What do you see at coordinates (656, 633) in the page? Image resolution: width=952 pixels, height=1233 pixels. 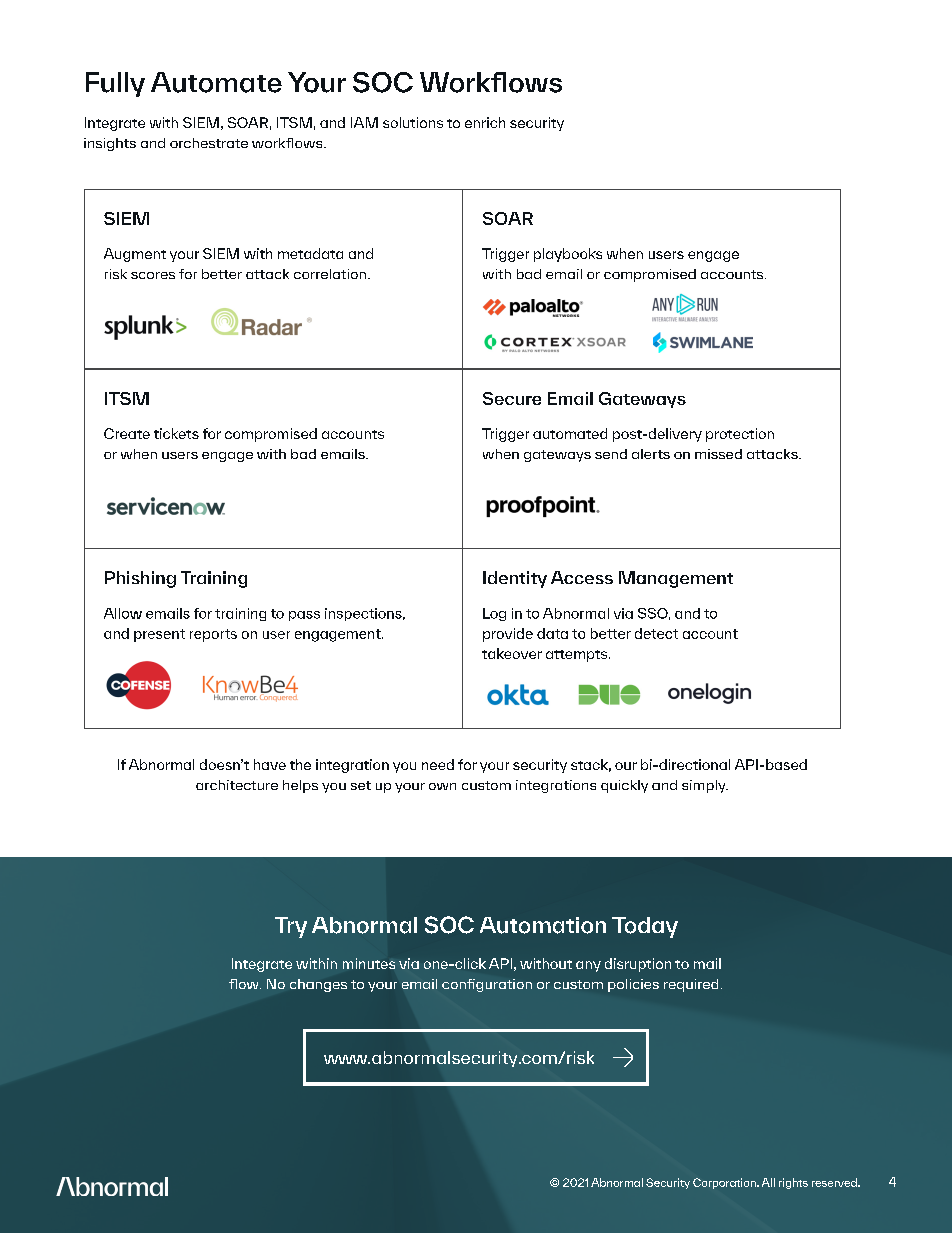 I see `detect` at bounding box center [656, 633].
